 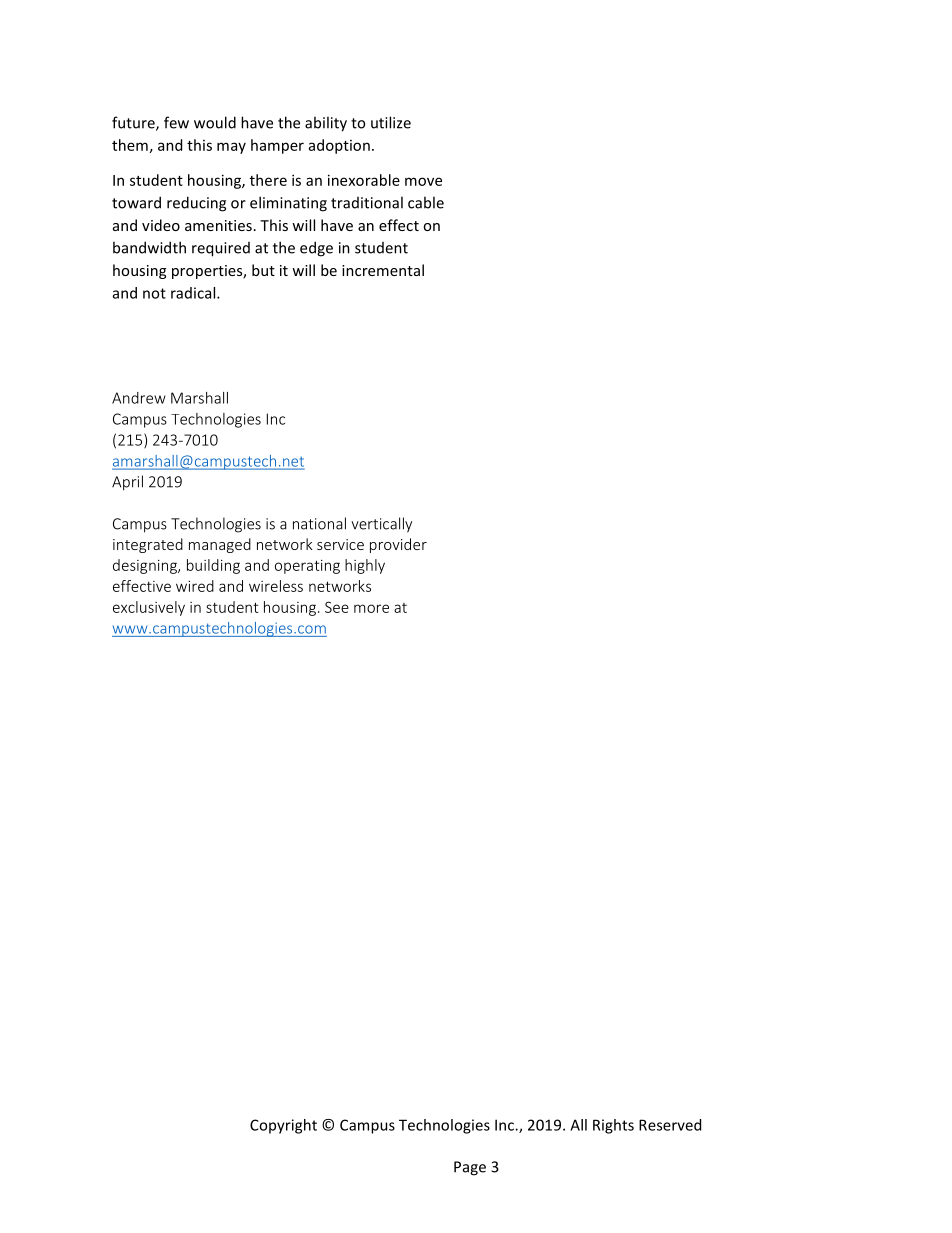 What do you see at coordinates (371, 608) in the screenshot?
I see `more` at bounding box center [371, 608].
